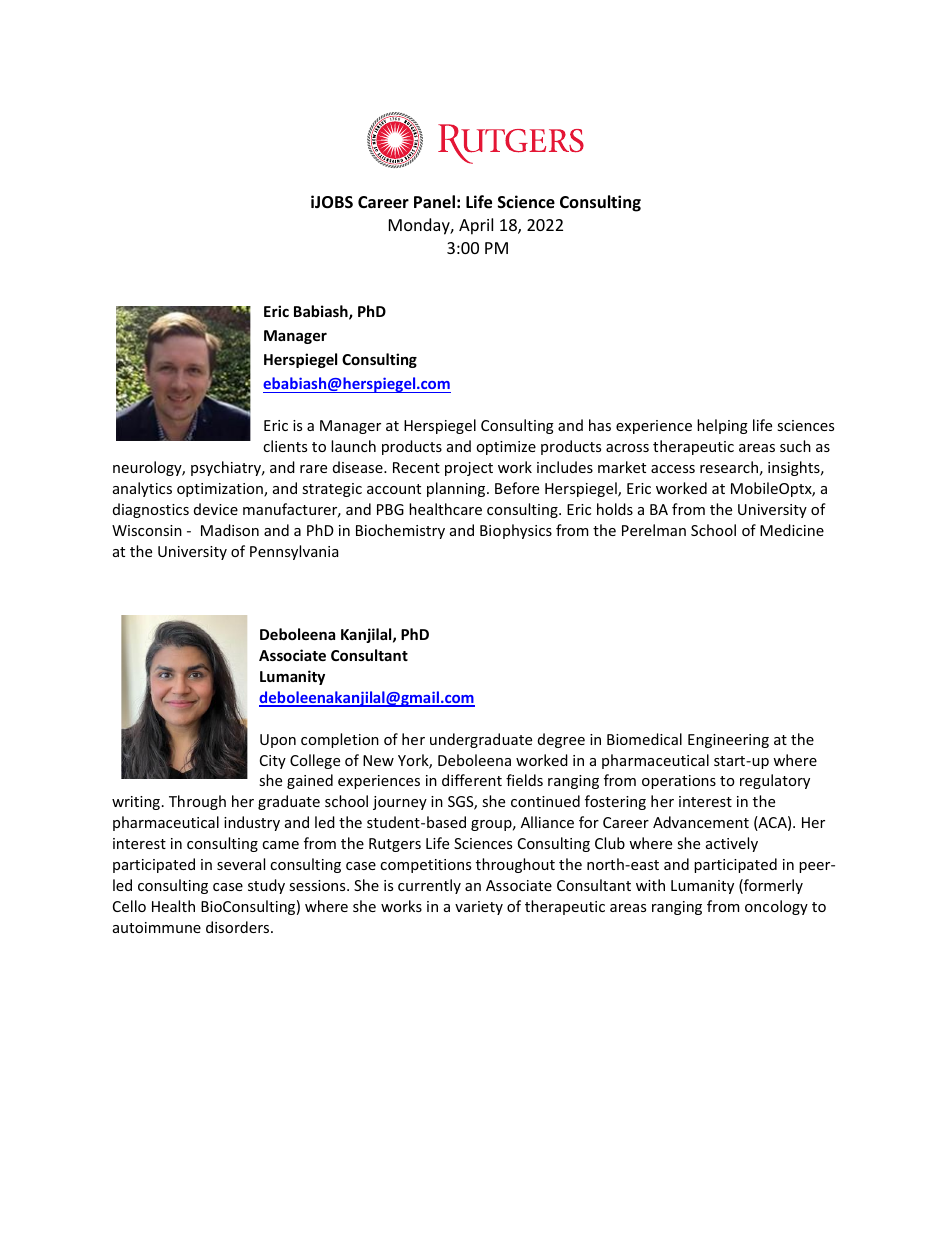 This screenshot has height=1233, width=952. Describe the element at coordinates (561, 740) in the screenshot. I see `degree` at that location.
